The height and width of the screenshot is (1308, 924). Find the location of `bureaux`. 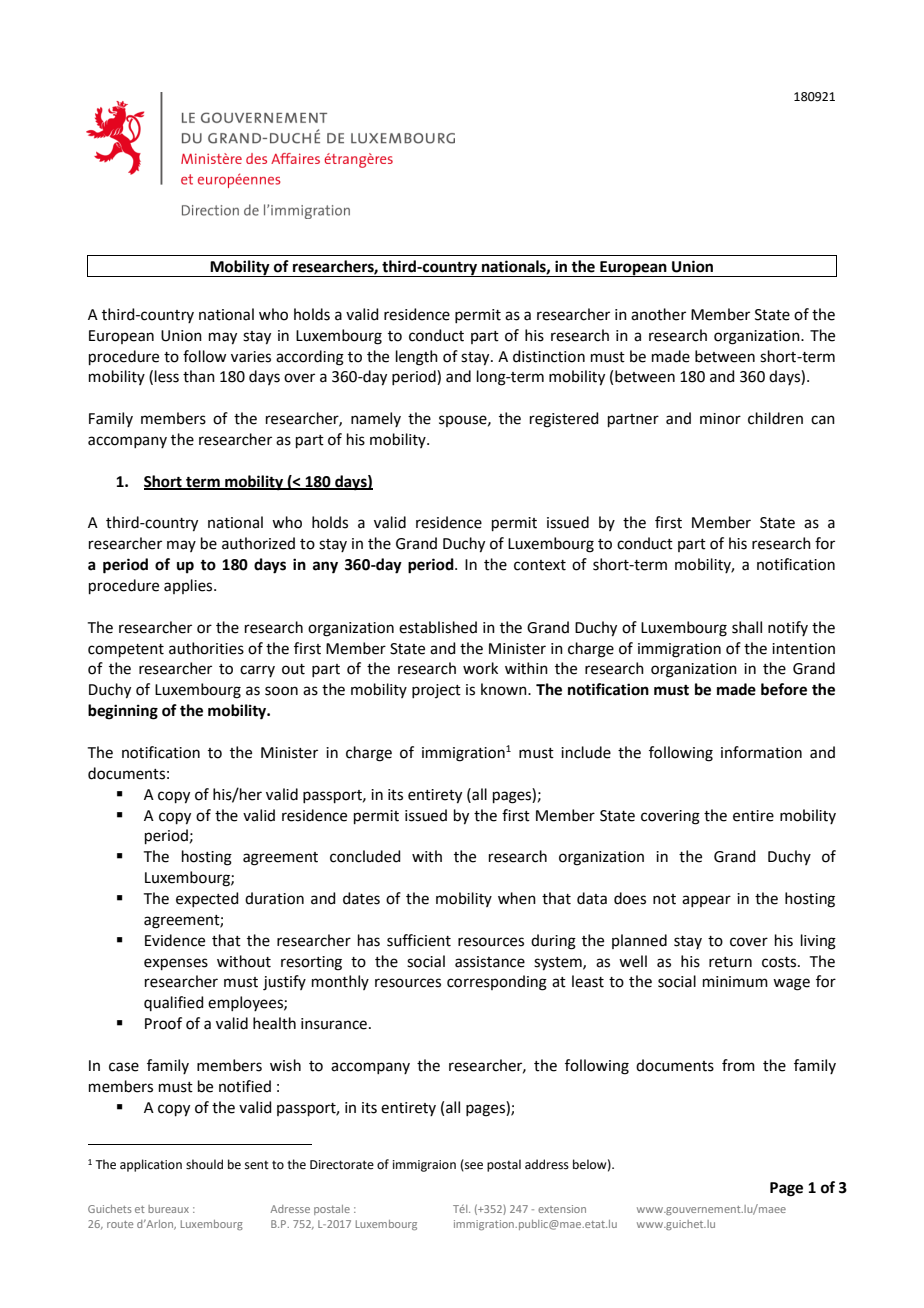

bureaux is located at coordinates (168, 1209).
